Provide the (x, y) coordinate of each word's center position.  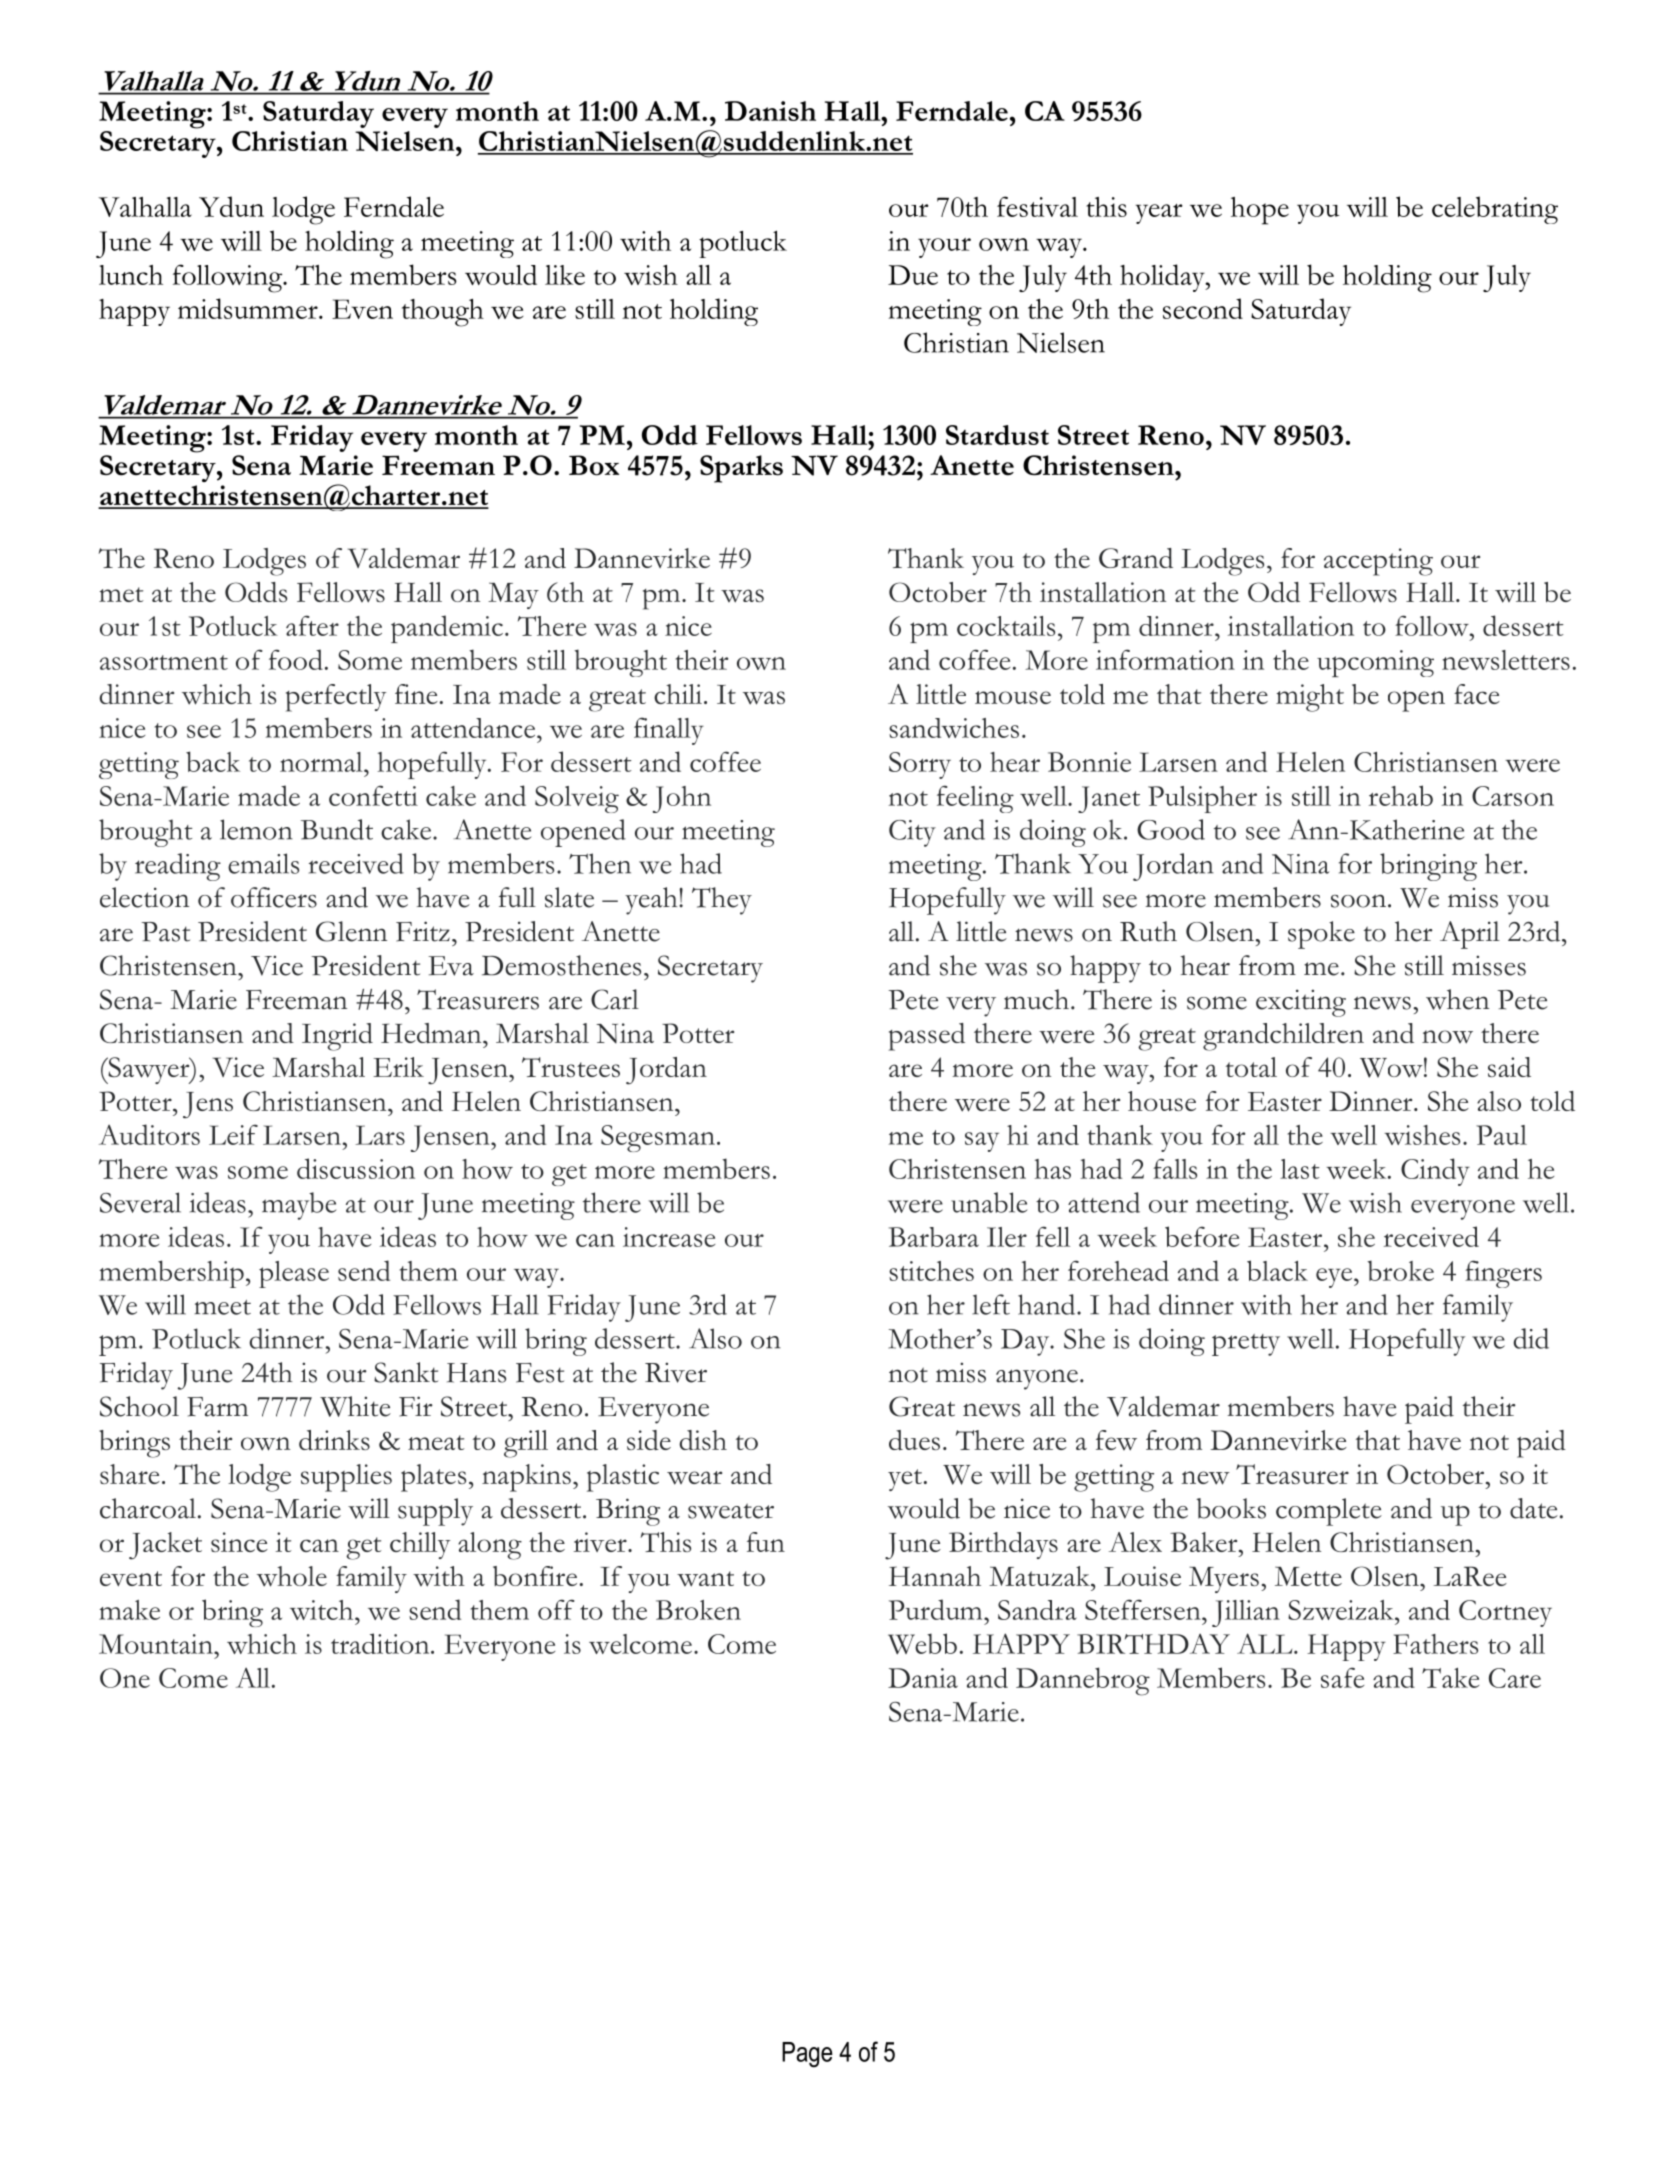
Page (807, 2055)
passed (926, 1037)
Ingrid (337, 1037)
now (1447, 1037)
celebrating (1495, 210)
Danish (770, 111)
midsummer (249, 308)
